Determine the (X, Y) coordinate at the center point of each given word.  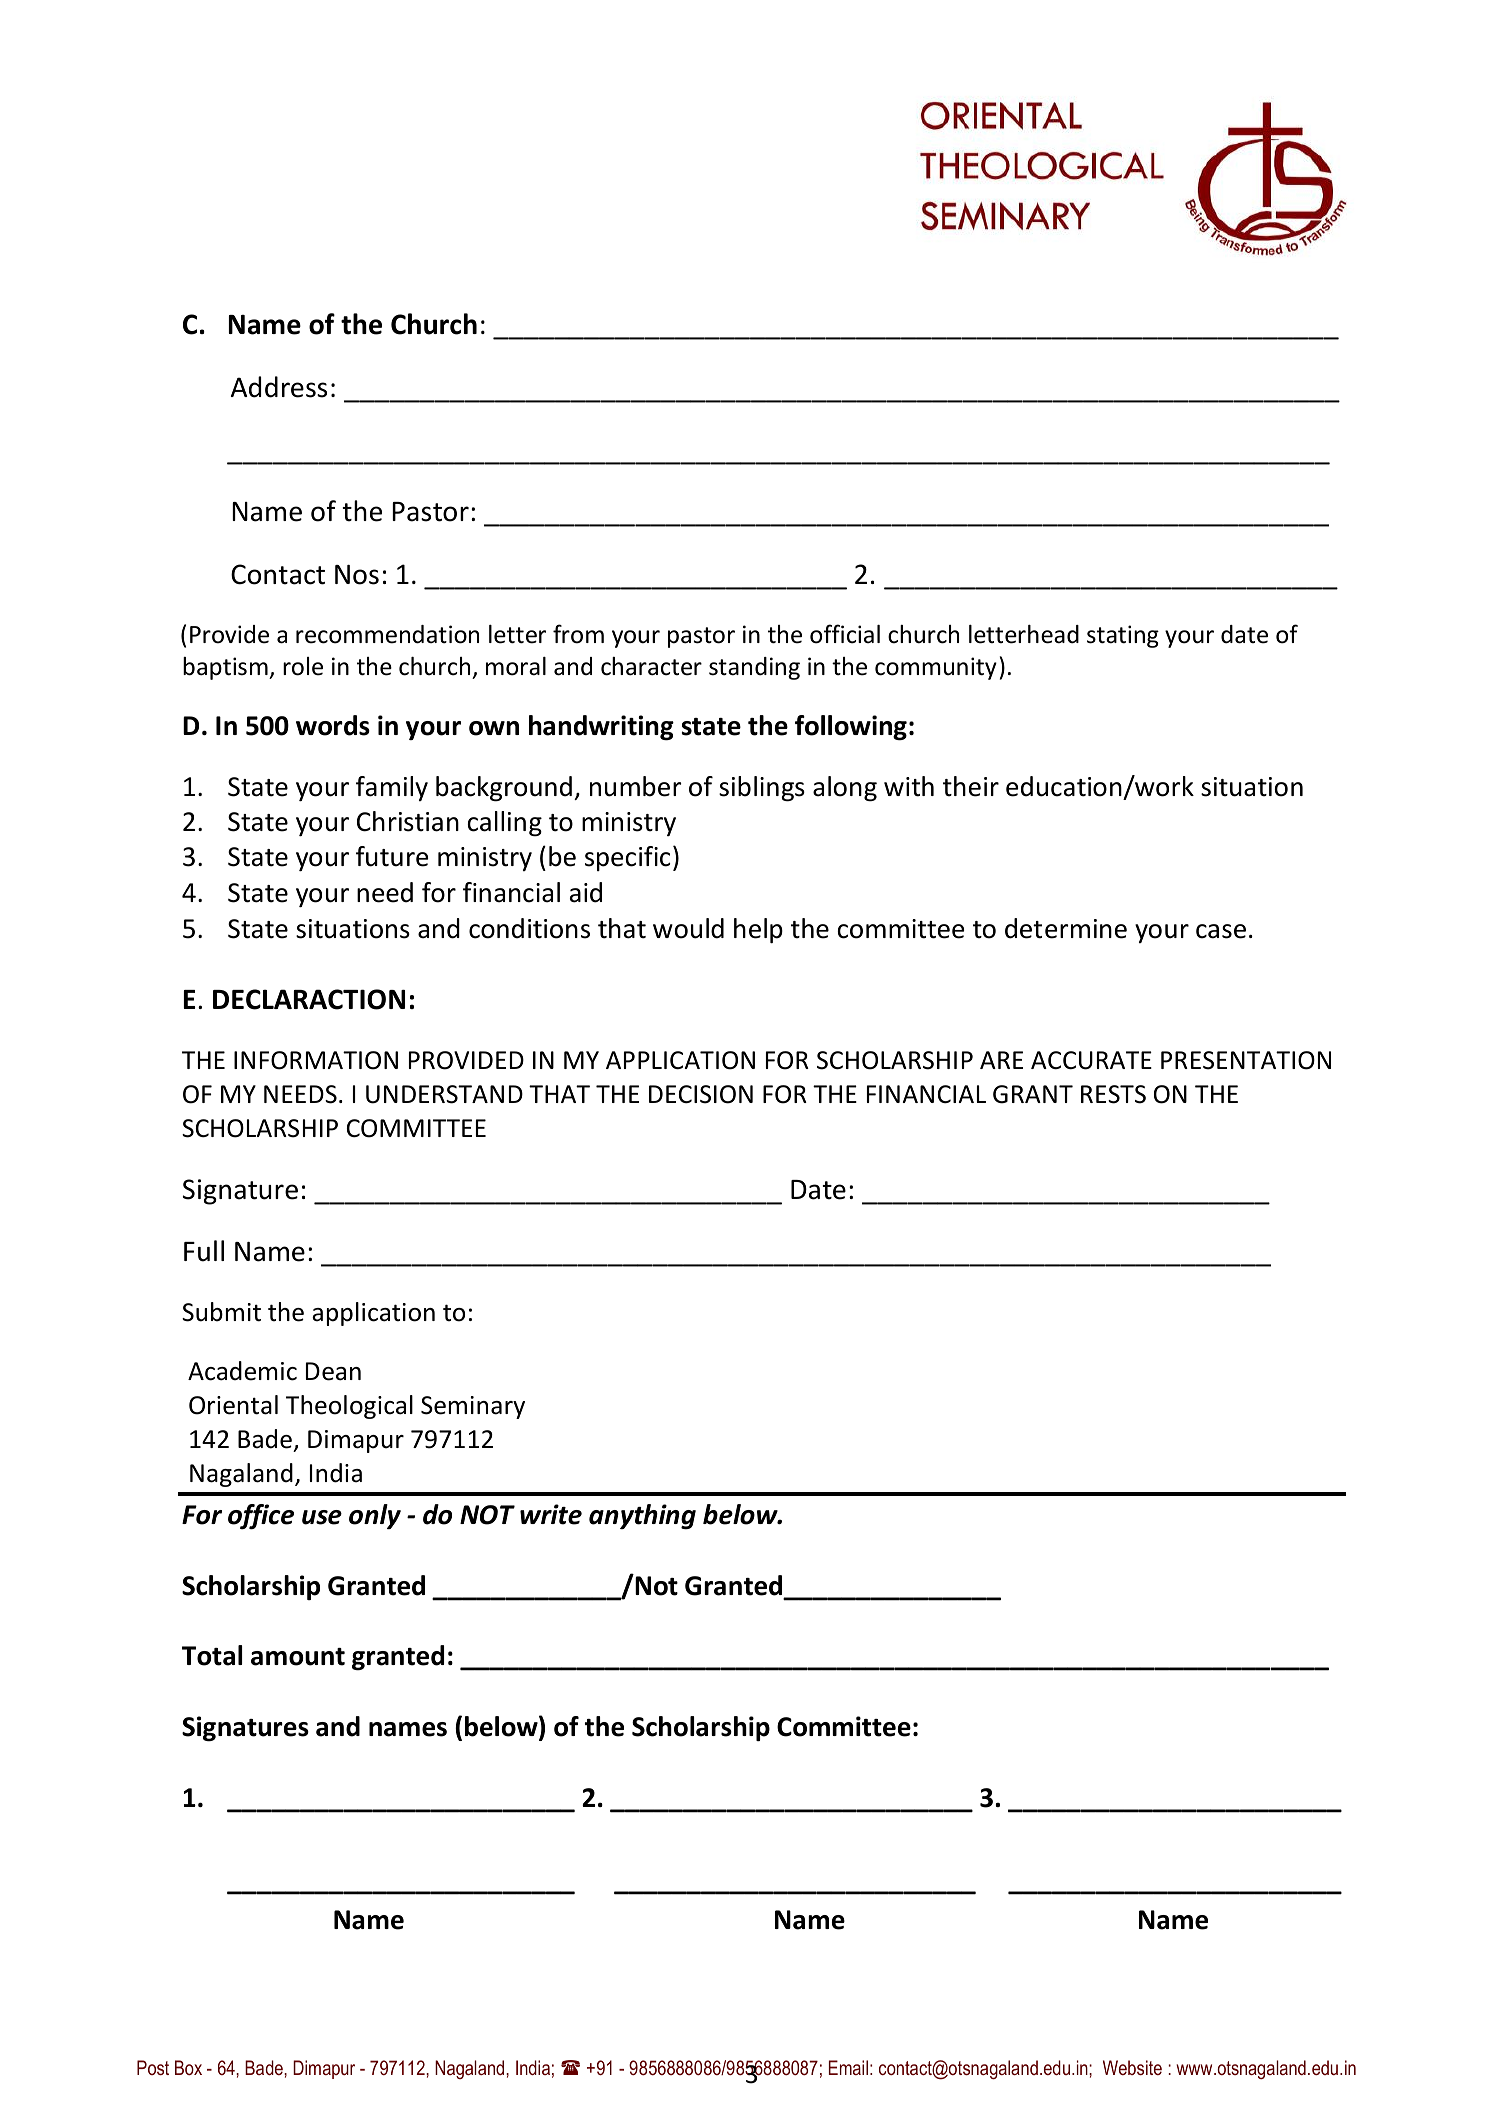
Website (1132, 2067)
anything (642, 1517)
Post (153, 2067)
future (392, 856)
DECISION (701, 1094)
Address (279, 387)
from (578, 634)
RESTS (1113, 1094)
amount (298, 1657)
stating (1123, 636)
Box (188, 2067)
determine (1066, 928)
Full (204, 1251)
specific (627, 858)
